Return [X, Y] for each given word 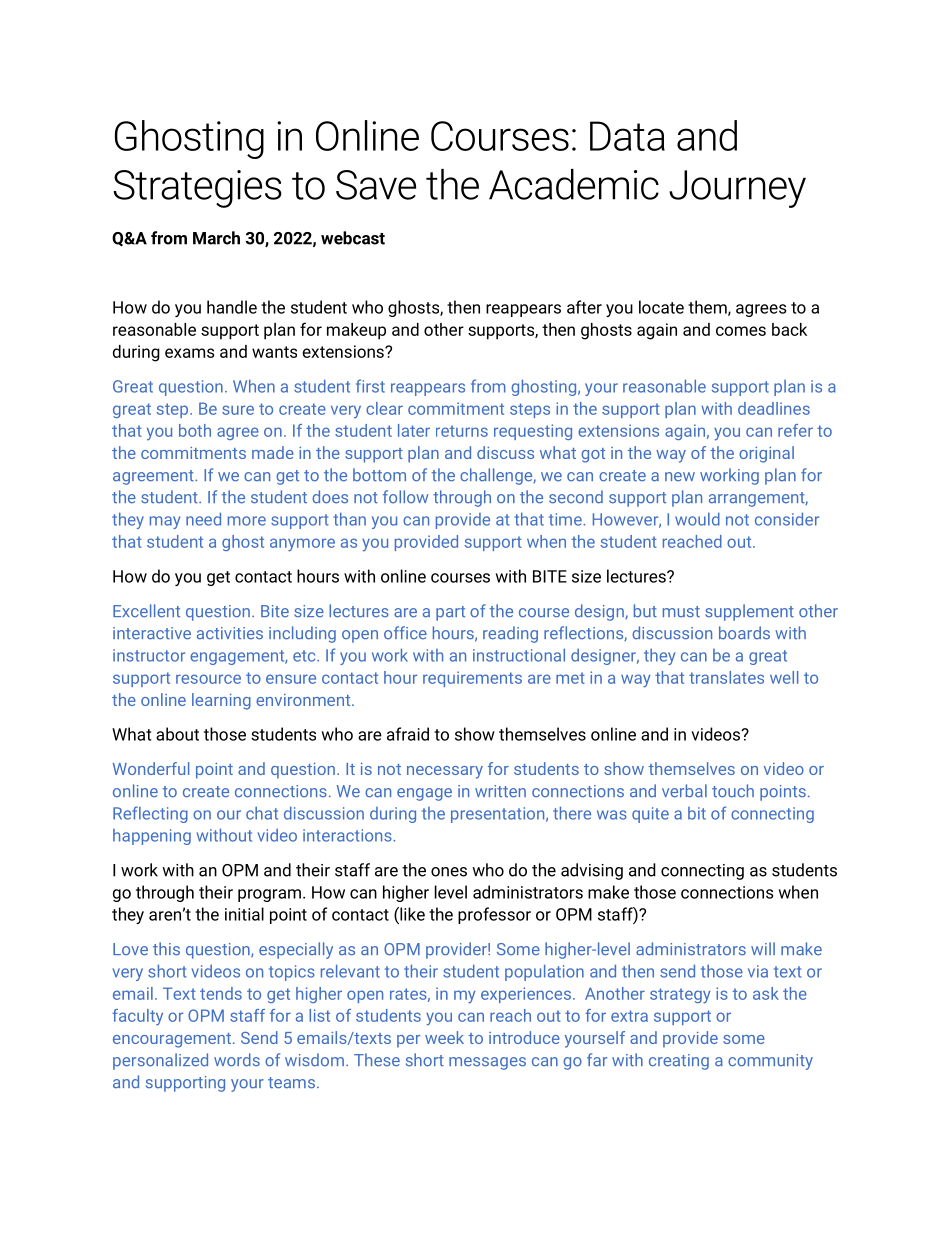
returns [462, 431]
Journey [737, 189]
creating [679, 1062]
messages [487, 1063]
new [680, 477]
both [195, 430]
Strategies [197, 189]
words [237, 1060]
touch [733, 791]
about [177, 734]
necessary [445, 772]
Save [376, 185]
